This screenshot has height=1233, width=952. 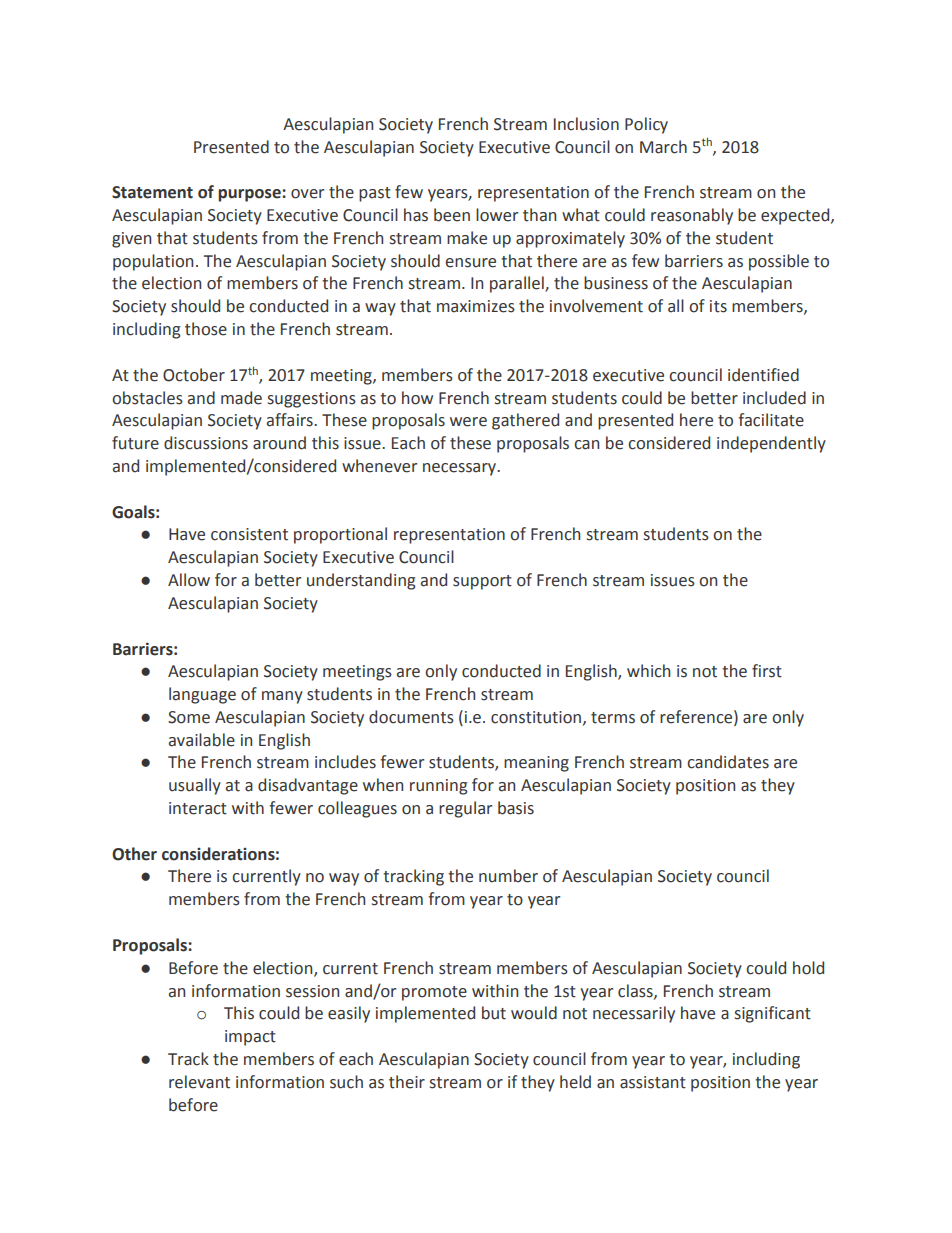 I want to click on identified, so click(x=763, y=375).
